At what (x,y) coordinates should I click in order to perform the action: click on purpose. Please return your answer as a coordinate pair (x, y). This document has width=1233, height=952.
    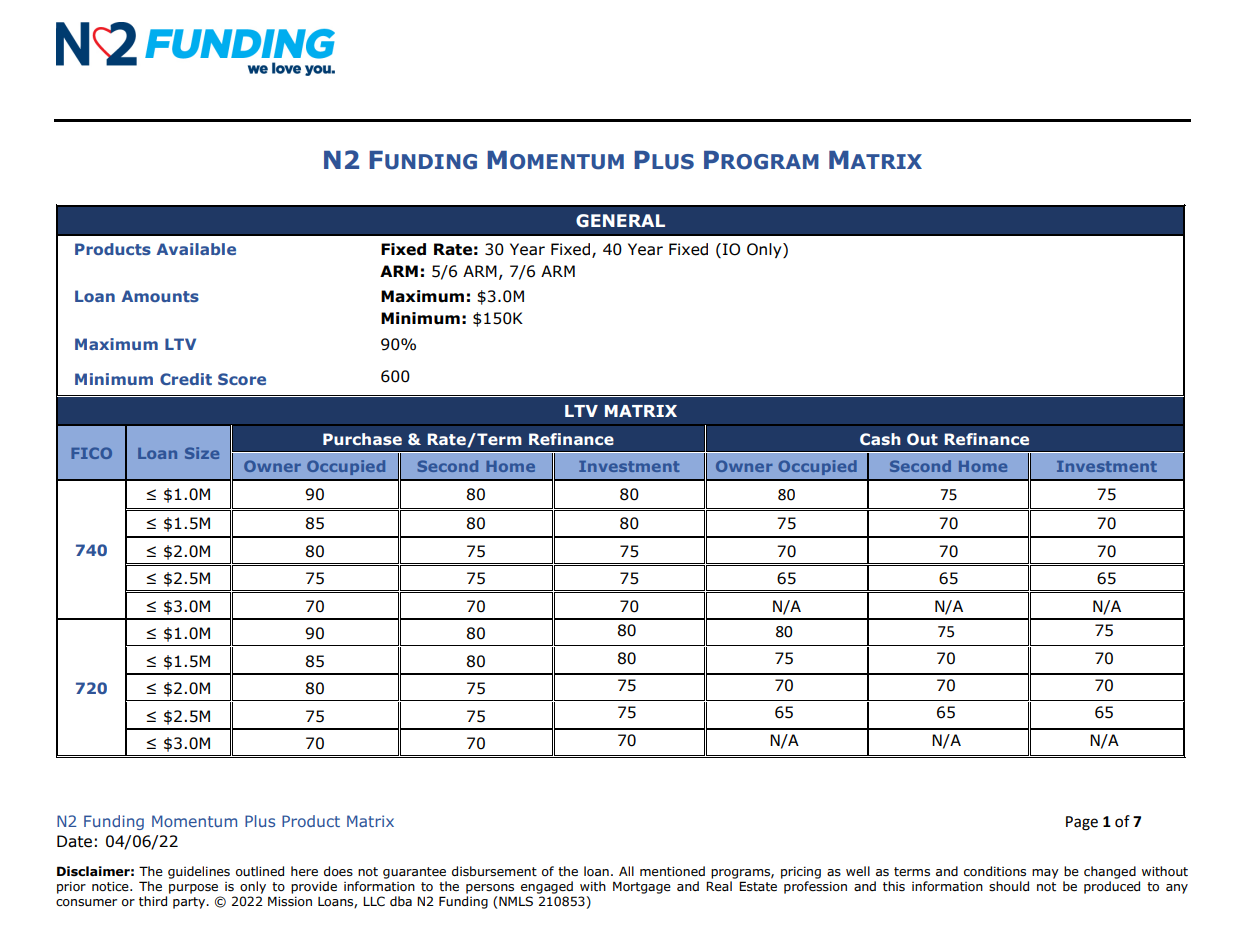
    Looking at the image, I should click on (193, 889).
